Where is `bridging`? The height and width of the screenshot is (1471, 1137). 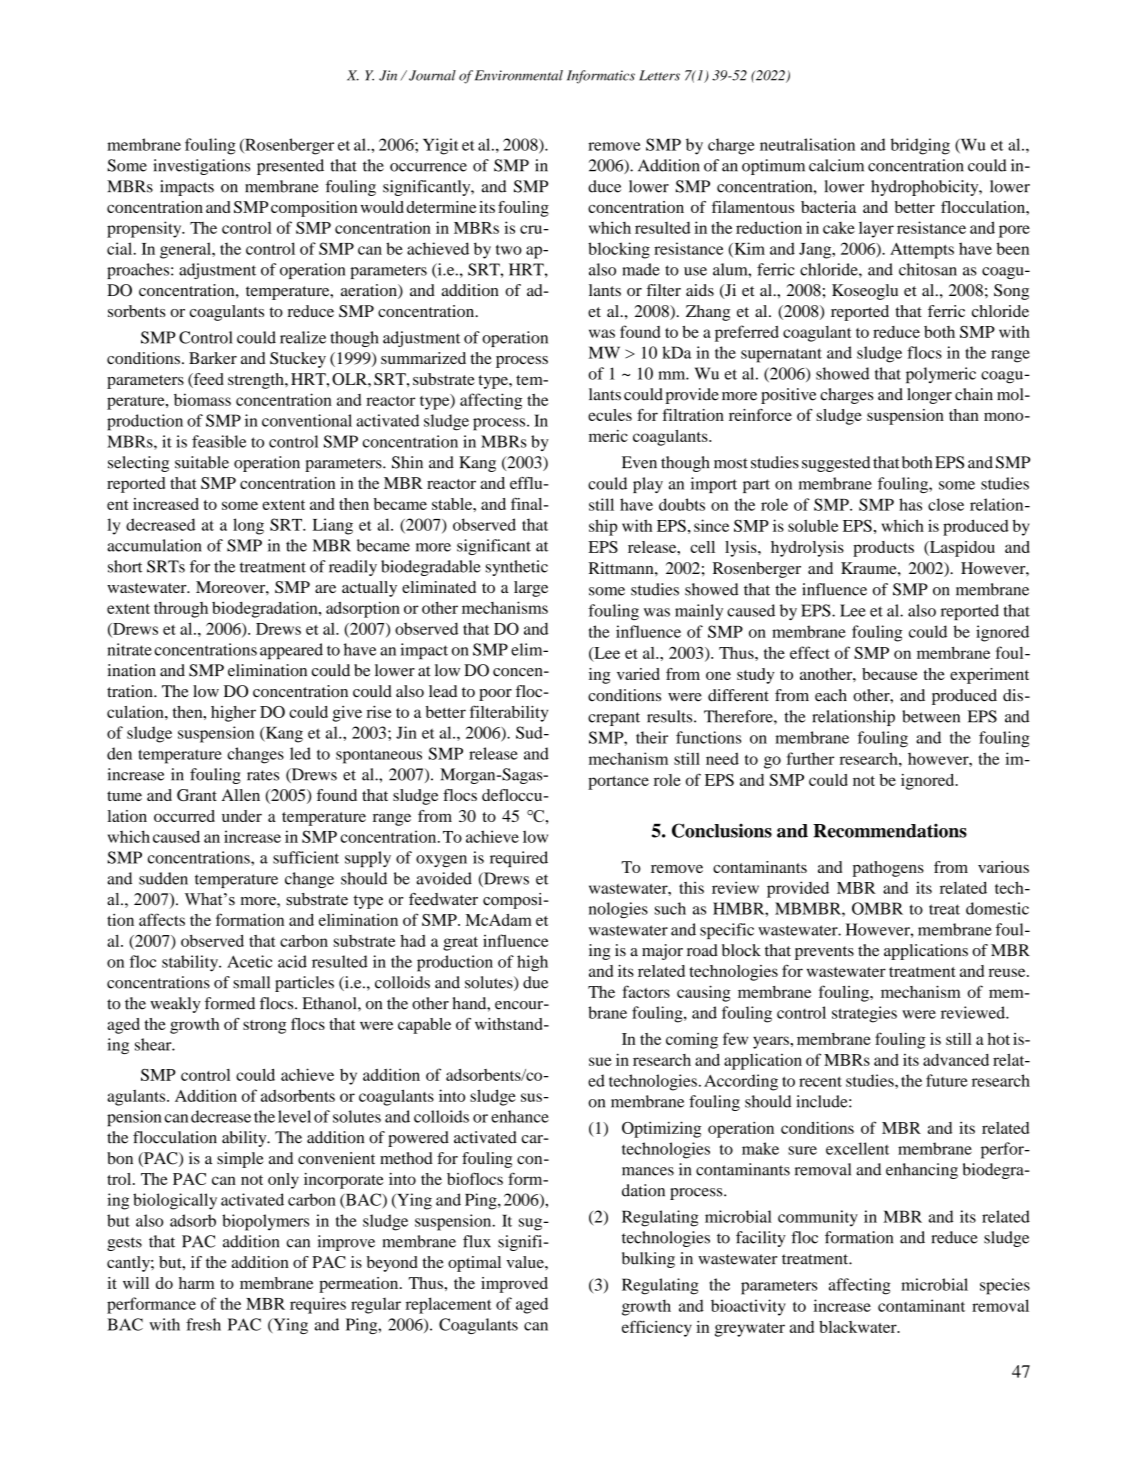 bridging is located at coordinates (920, 146).
